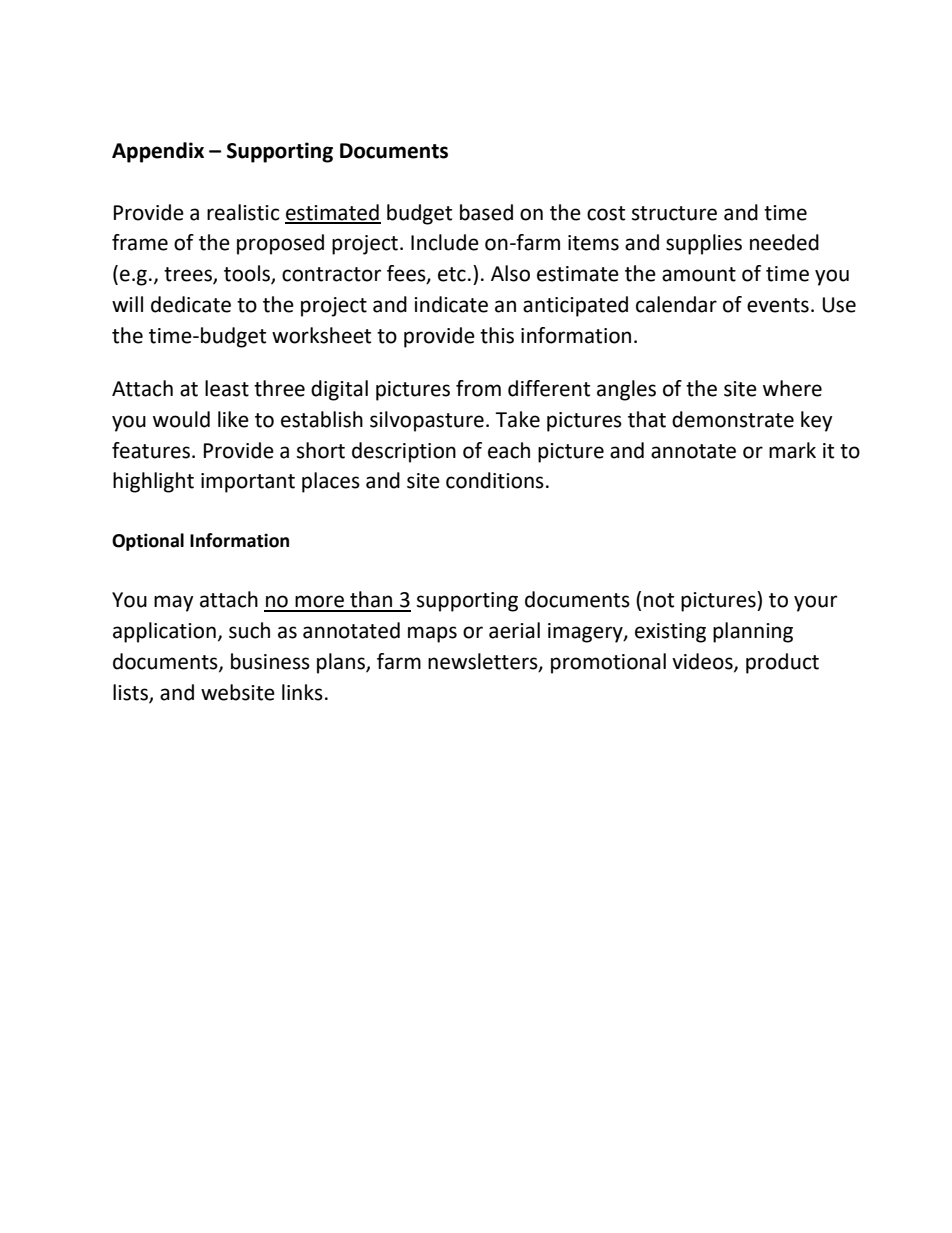  I want to click on Appendix, so click(158, 152).
